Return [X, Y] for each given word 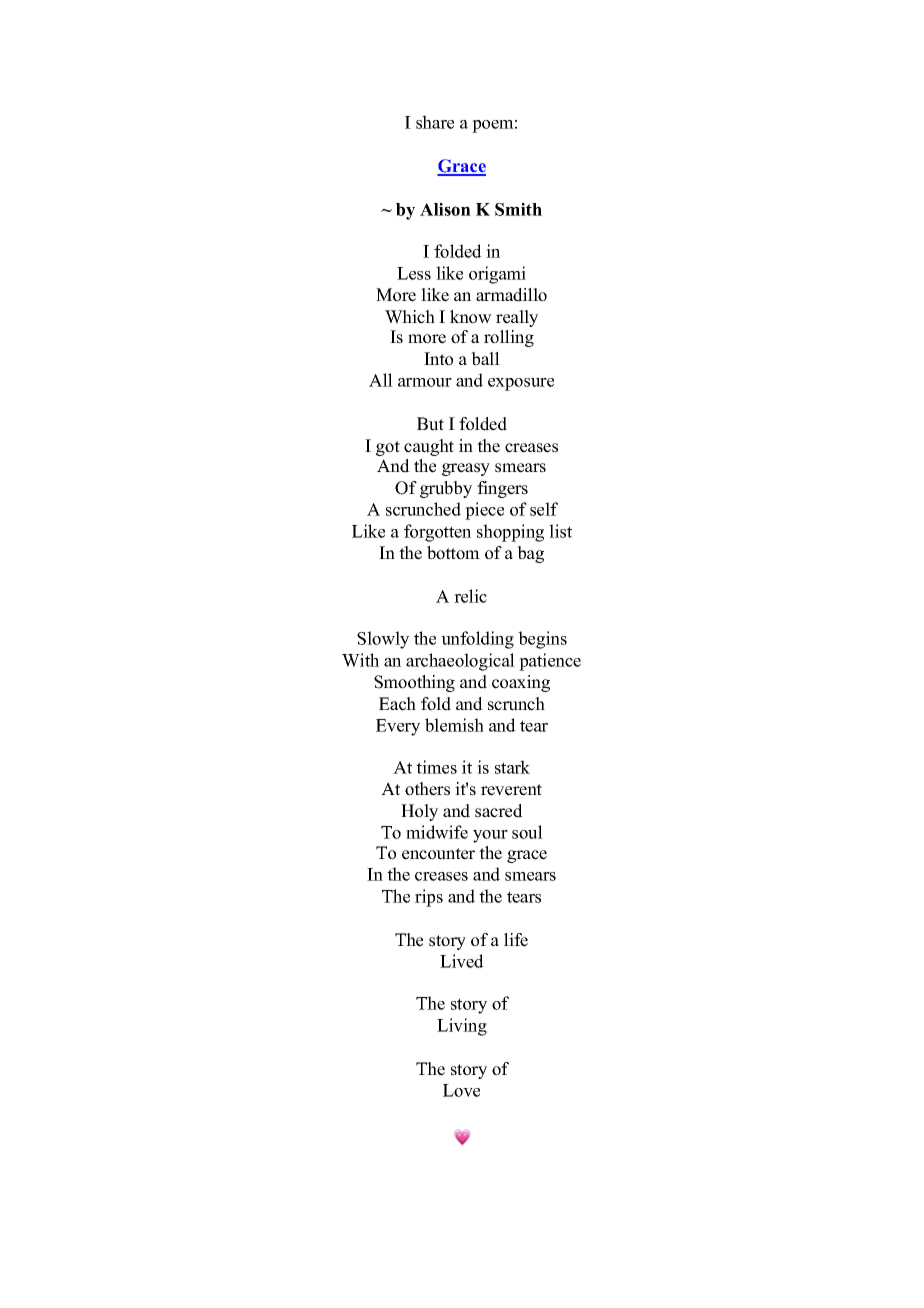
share [435, 122]
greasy [466, 469]
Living [462, 1027]
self [544, 509]
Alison [445, 209]
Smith [518, 209]
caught [429, 447]
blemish [454, 725]
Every [398, 727]
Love [461, 1090]
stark [512, 767]
